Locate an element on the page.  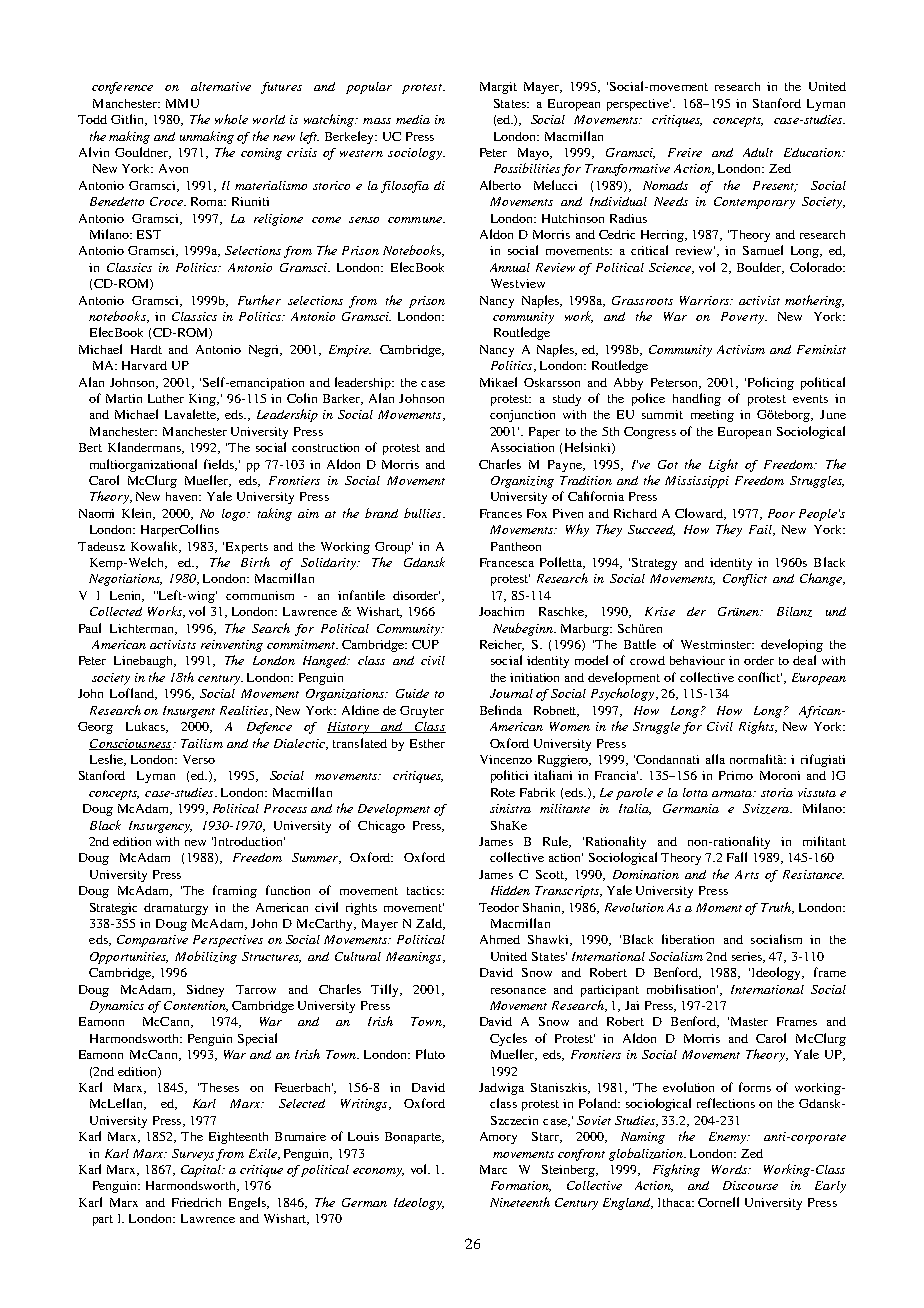
Capital is located at coordinates (202, 1171).
